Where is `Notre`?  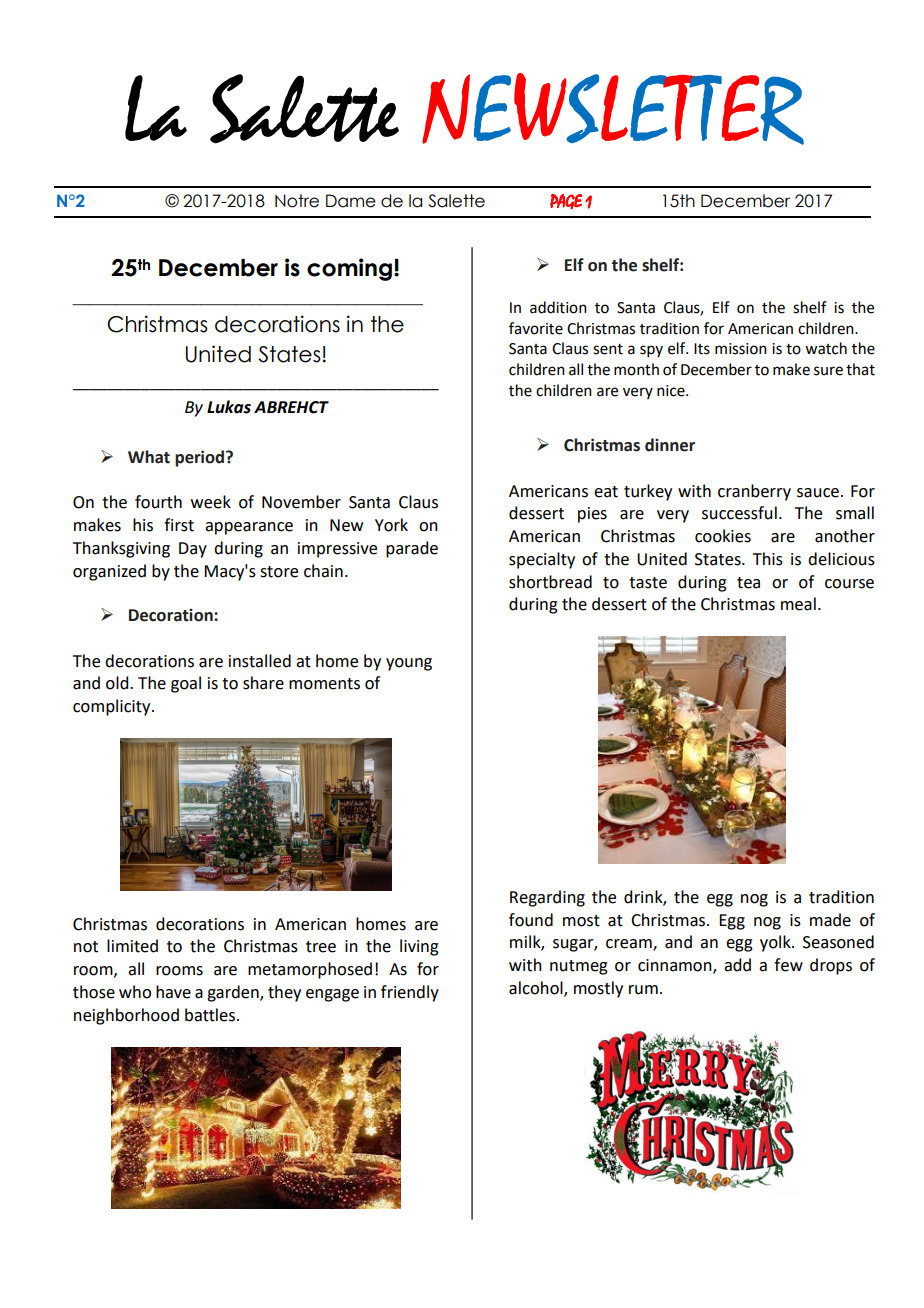 Notre is located at coordinates (297, 201).
